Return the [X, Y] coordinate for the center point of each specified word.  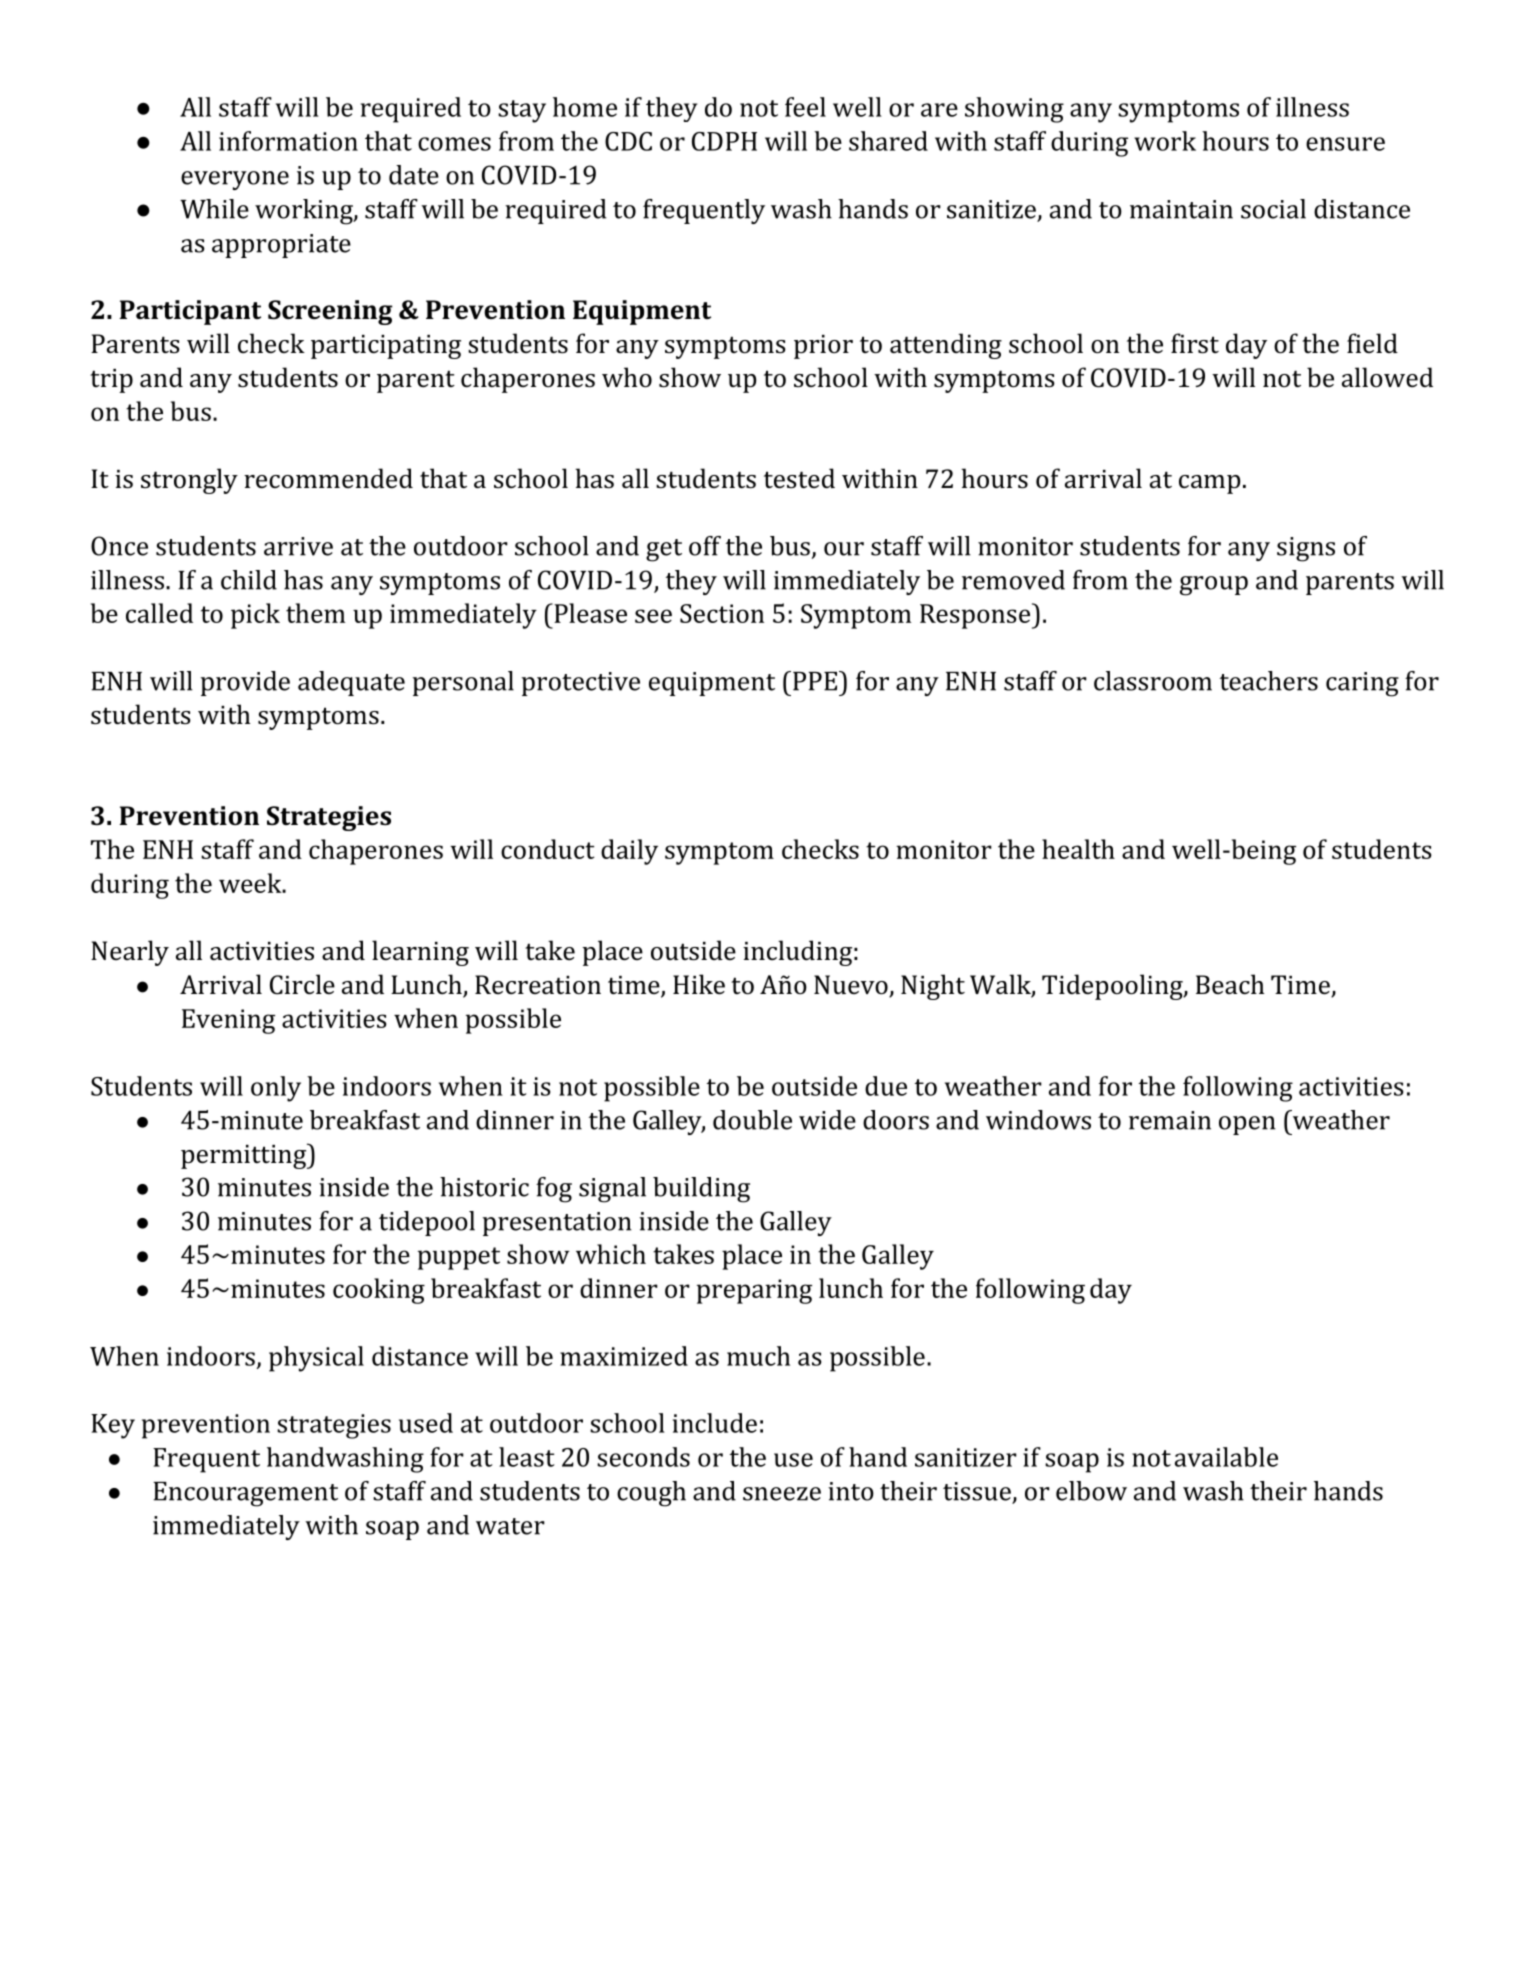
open [1247, 1125]
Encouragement [245, 1494]
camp [1209, 484]
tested [799, 478]
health [1078, 849]
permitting [245, 1156]
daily [629, 852]
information [288, 141]
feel [805, 107]
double [752, 1120]
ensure [1345, 144]
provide [245, 683]
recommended [328, 478]
